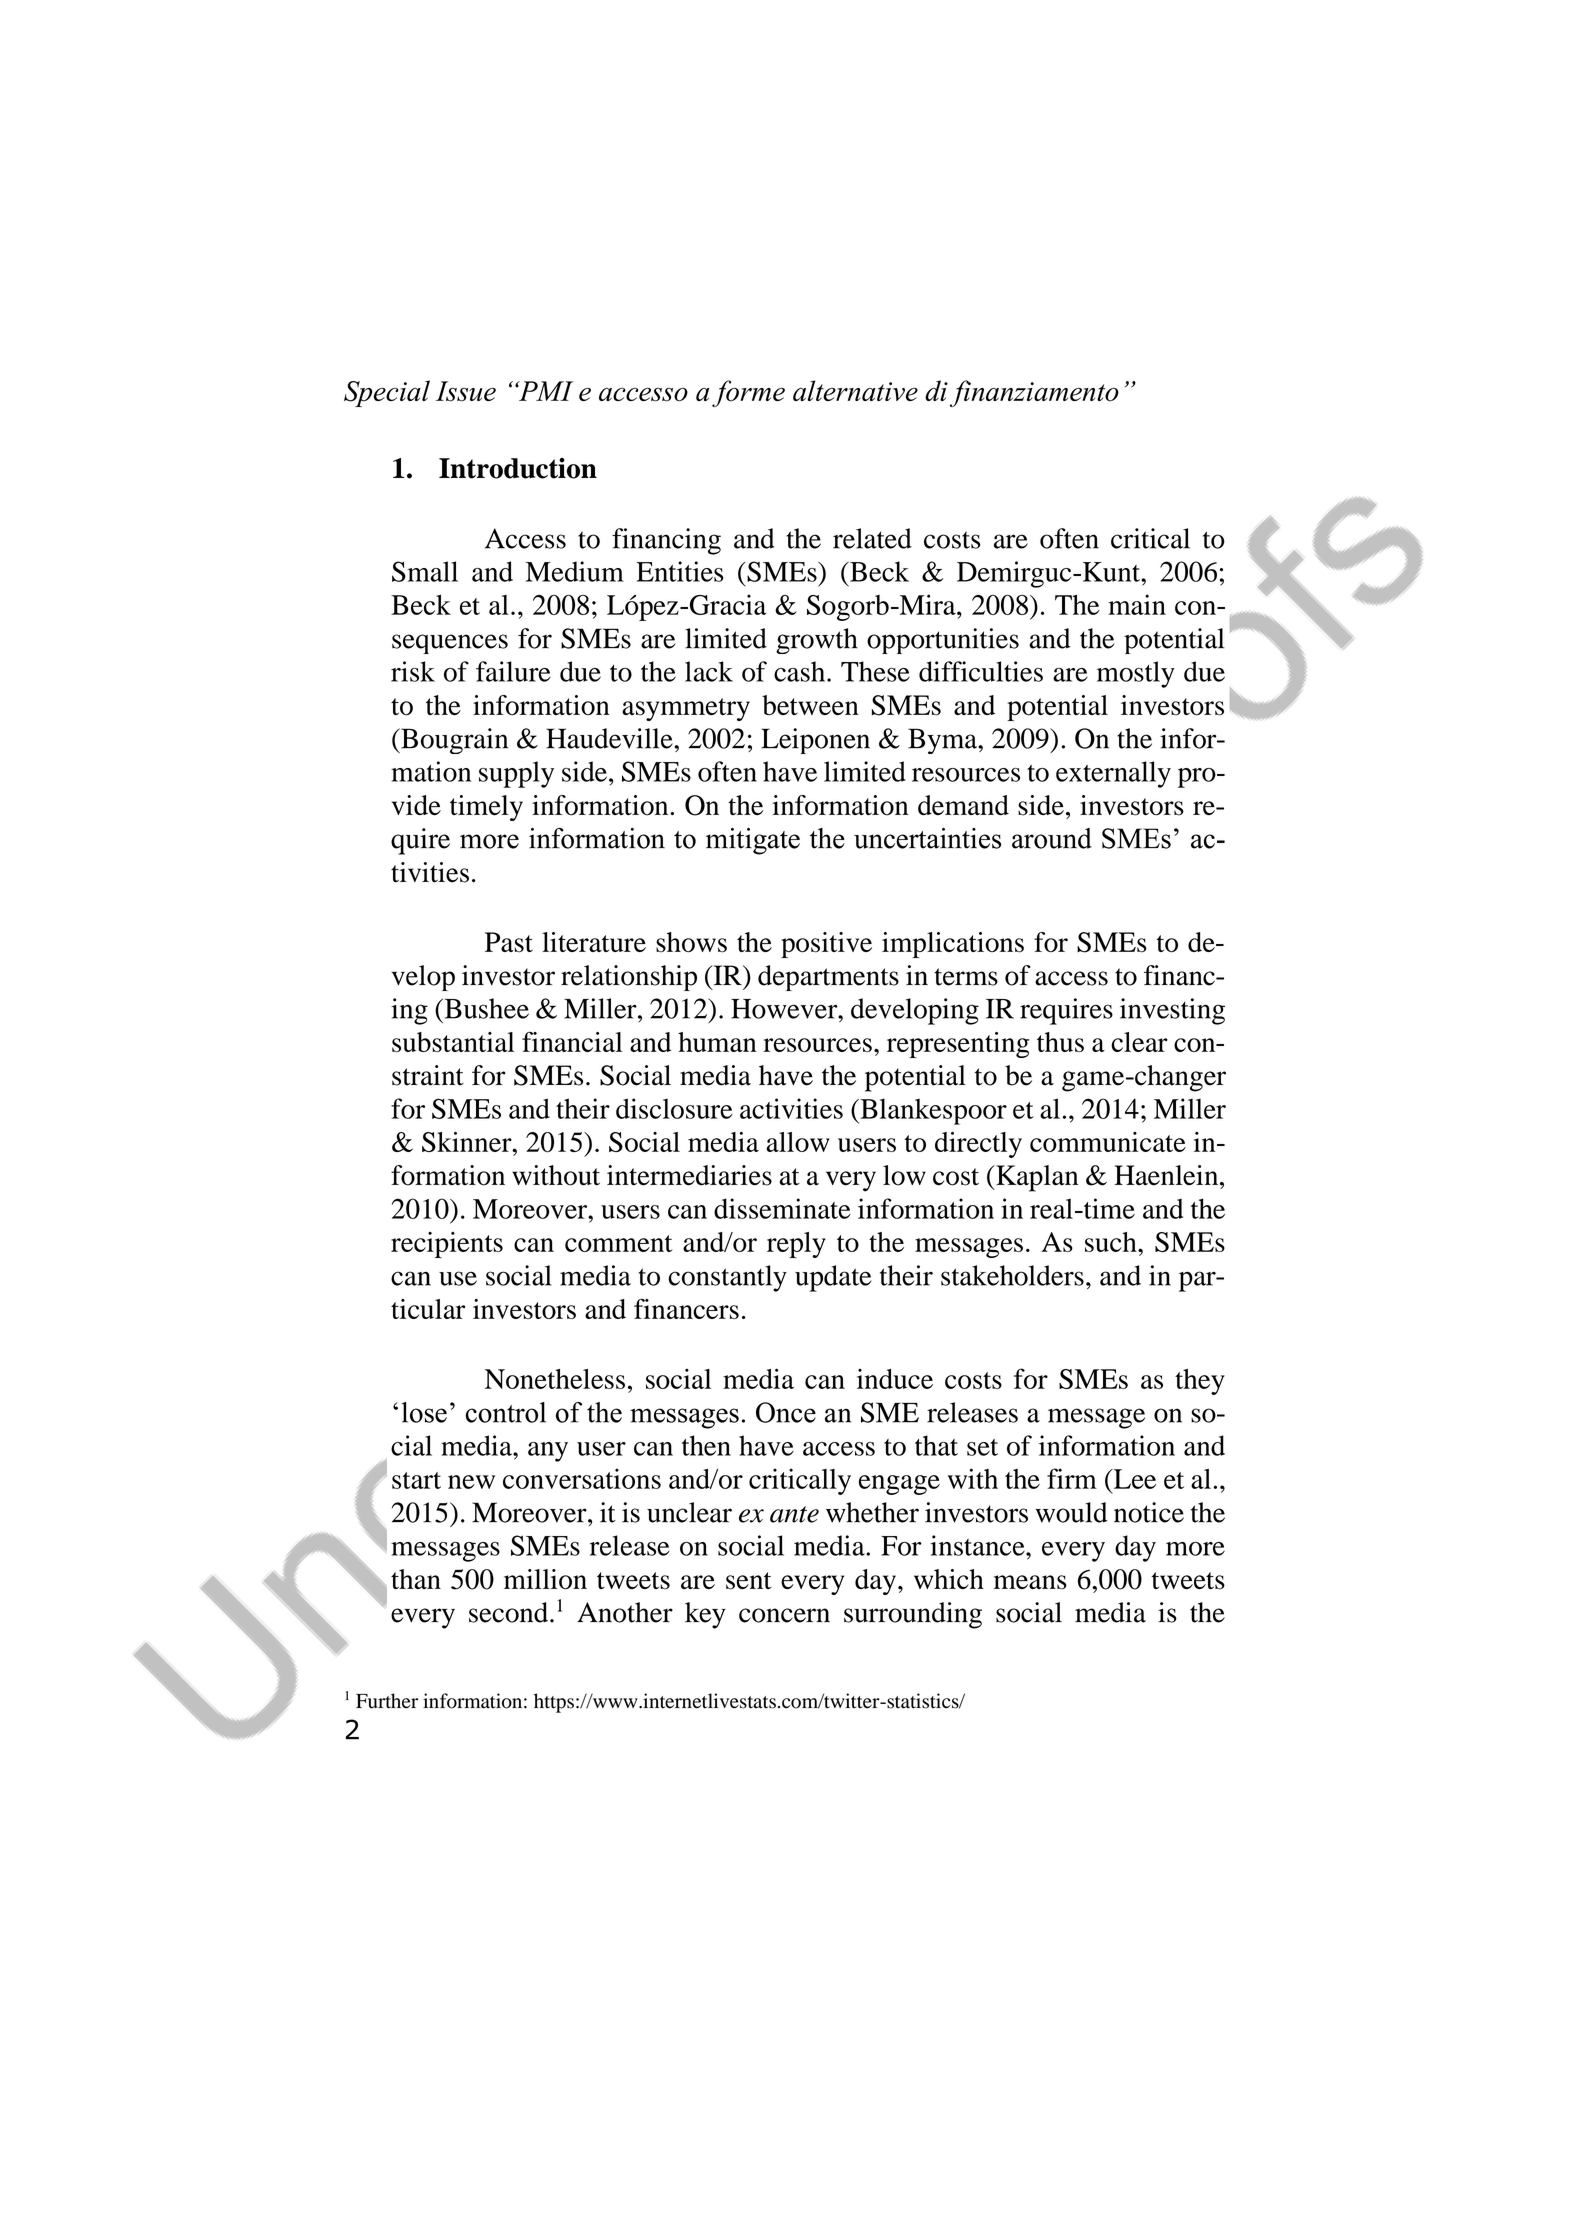  I want to click on forme, so click(748, 393).
